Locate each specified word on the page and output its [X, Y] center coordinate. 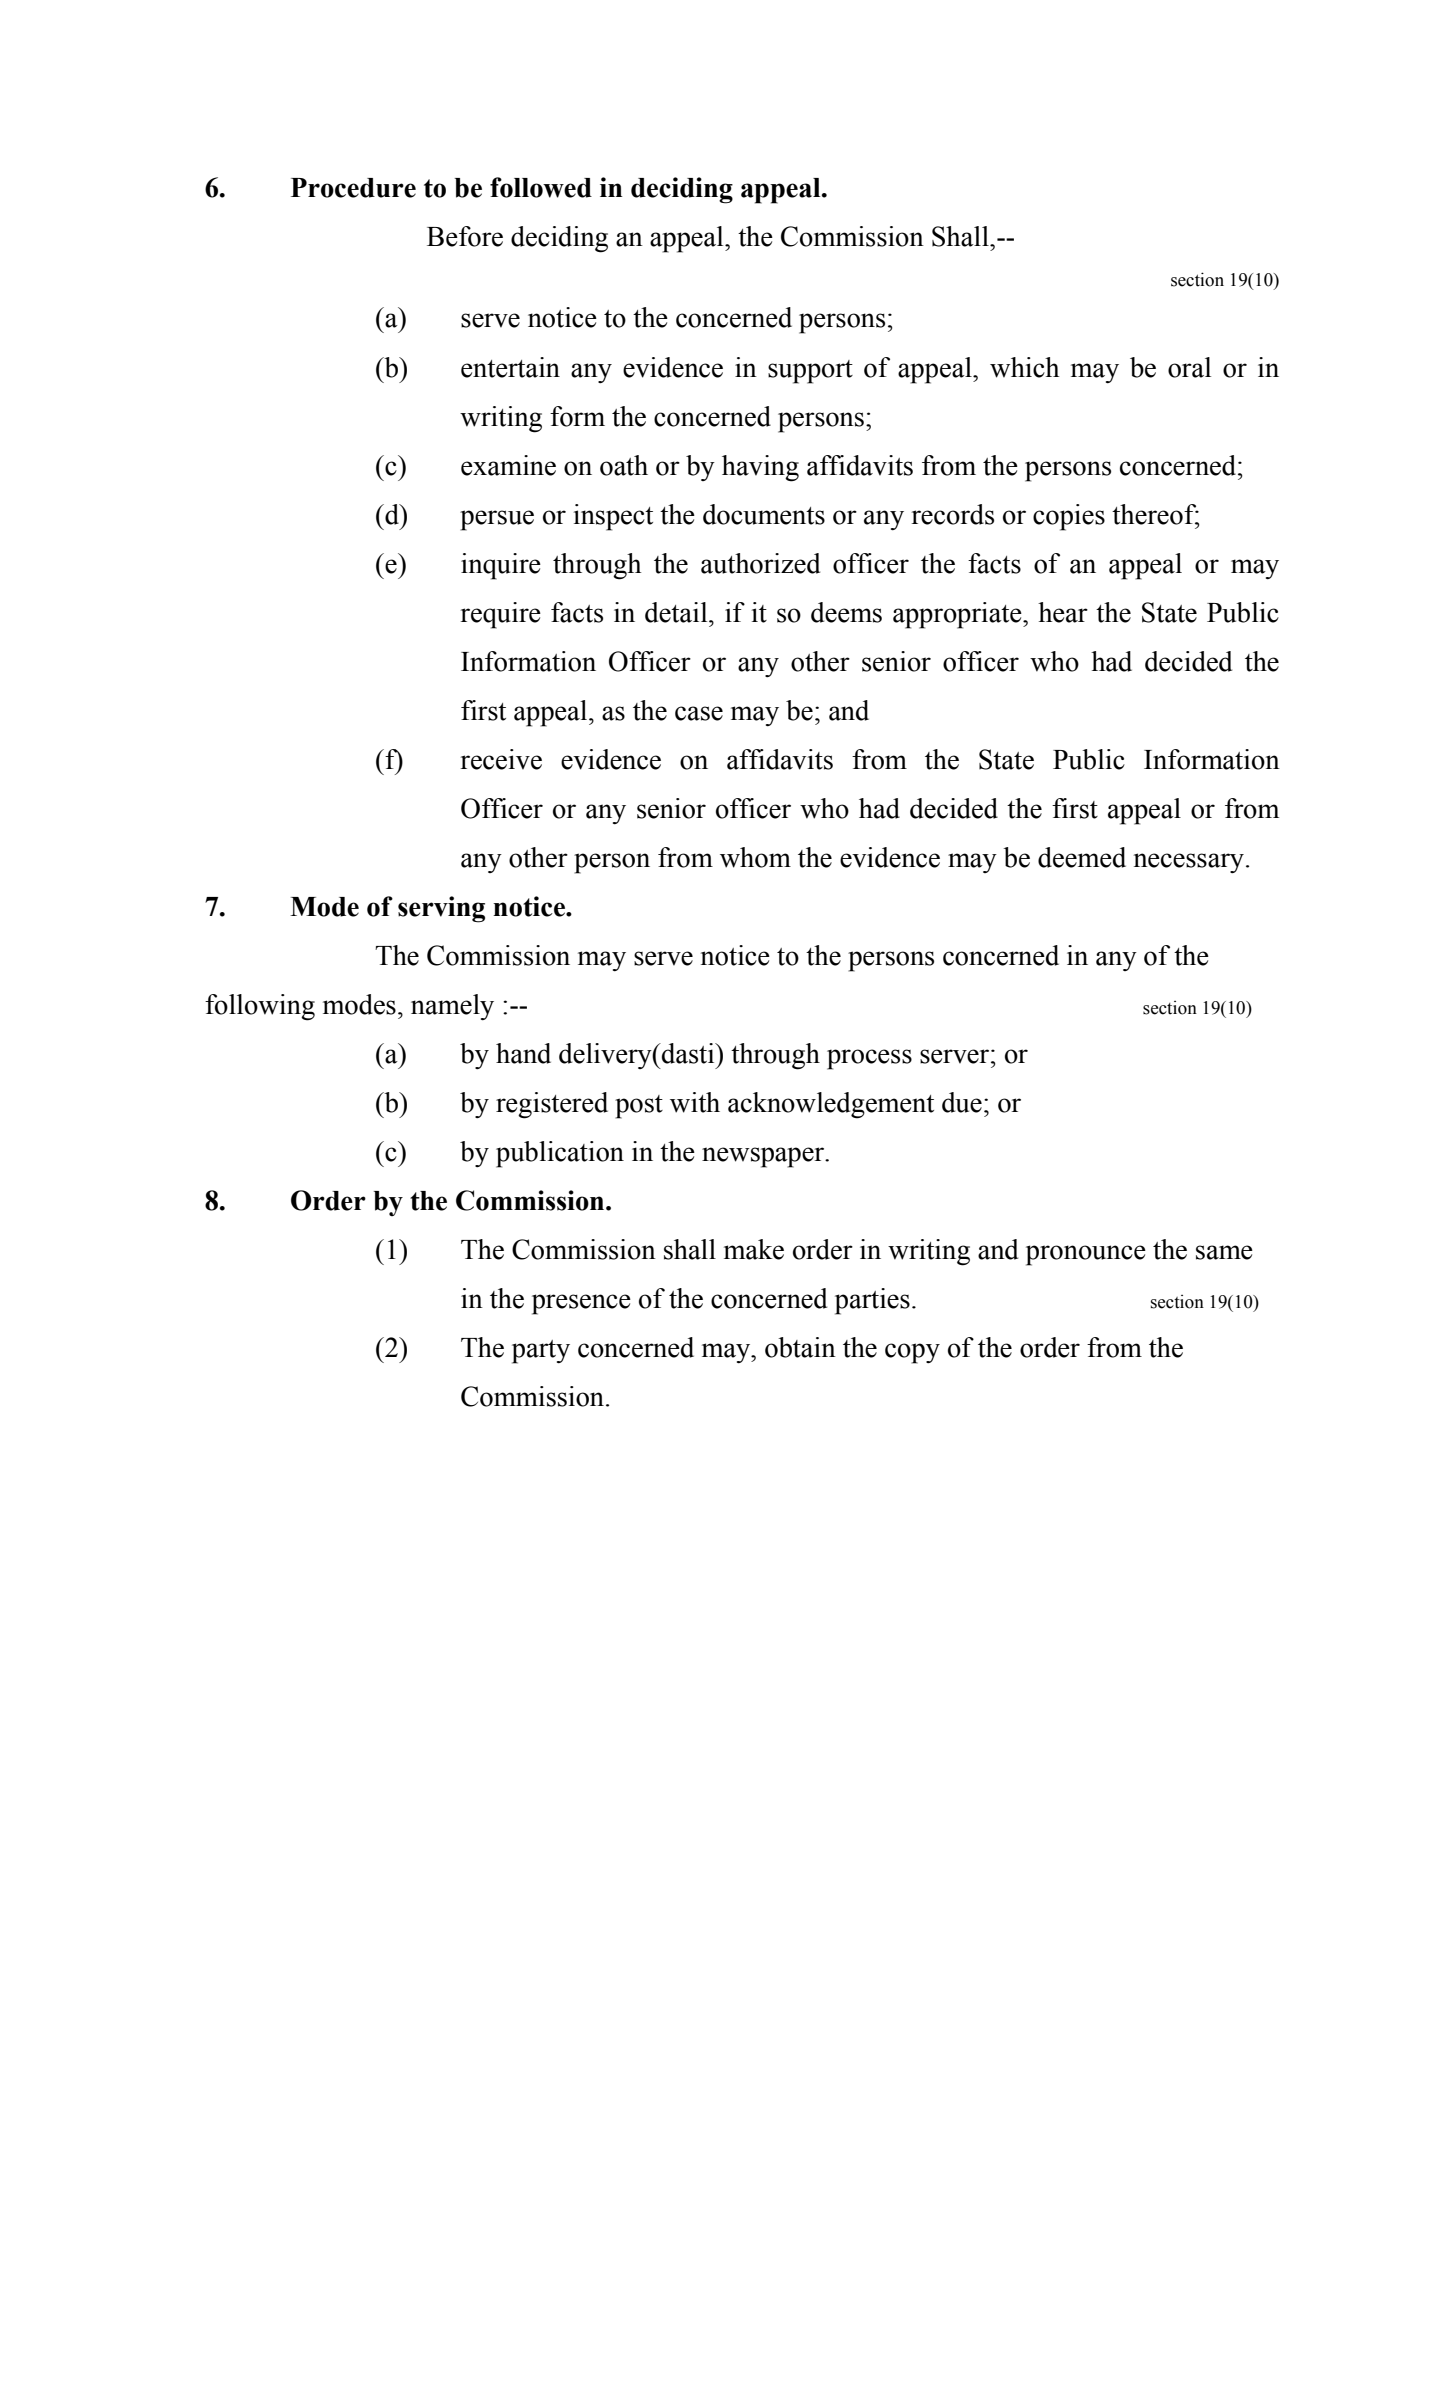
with [695, 1102]
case [699, 713]
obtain [800, 1347]
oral [1189, 367]
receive [501, 759]
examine [508, 465]
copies [1069, 517]
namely [452, 1007]
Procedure [353, 188]
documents [764, 514]
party [541, 1352]
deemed [1082, 857]
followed [541, 187]
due [962, 1102]
